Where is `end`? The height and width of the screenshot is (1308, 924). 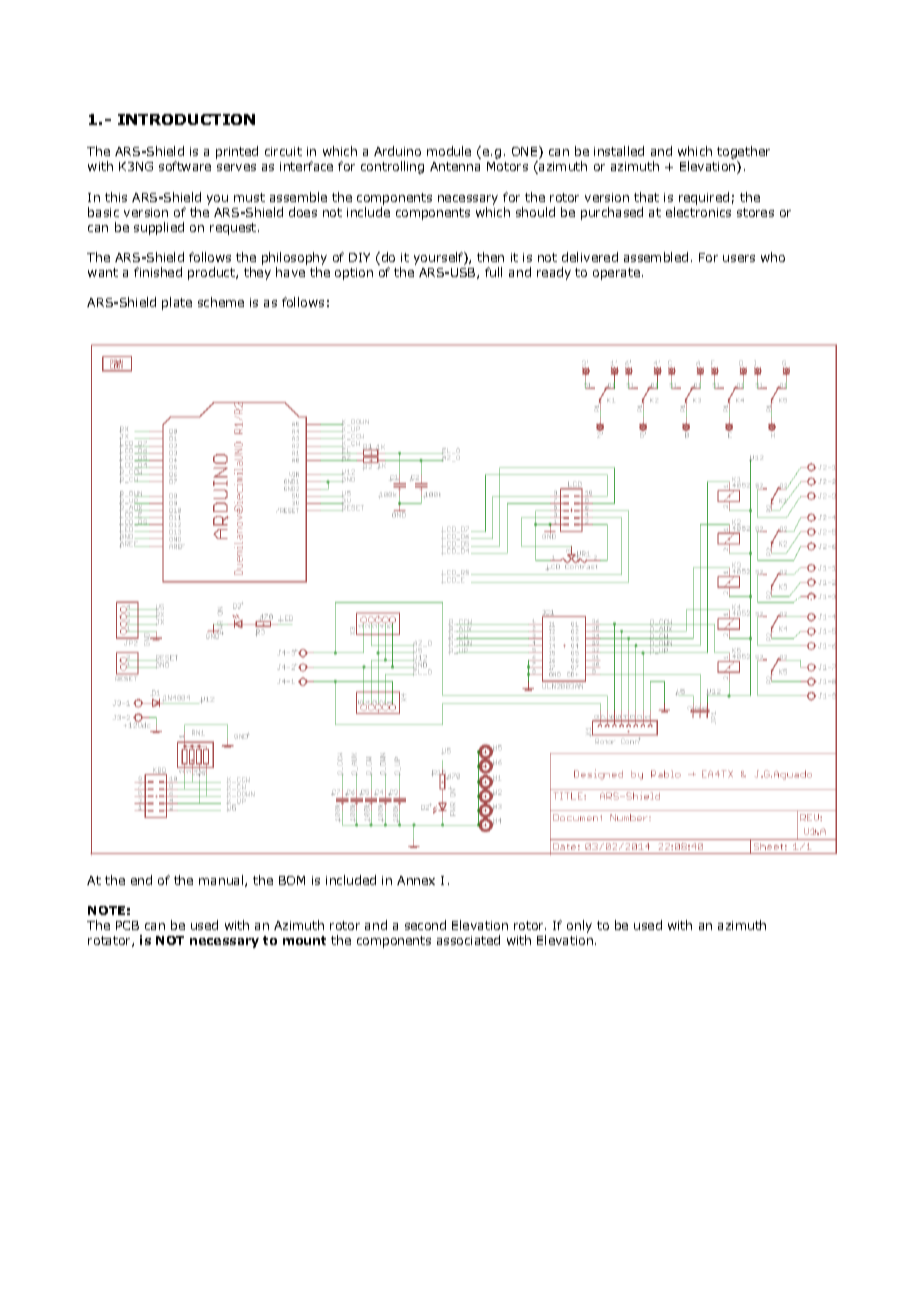 end is located at coordinates (141, 880).
